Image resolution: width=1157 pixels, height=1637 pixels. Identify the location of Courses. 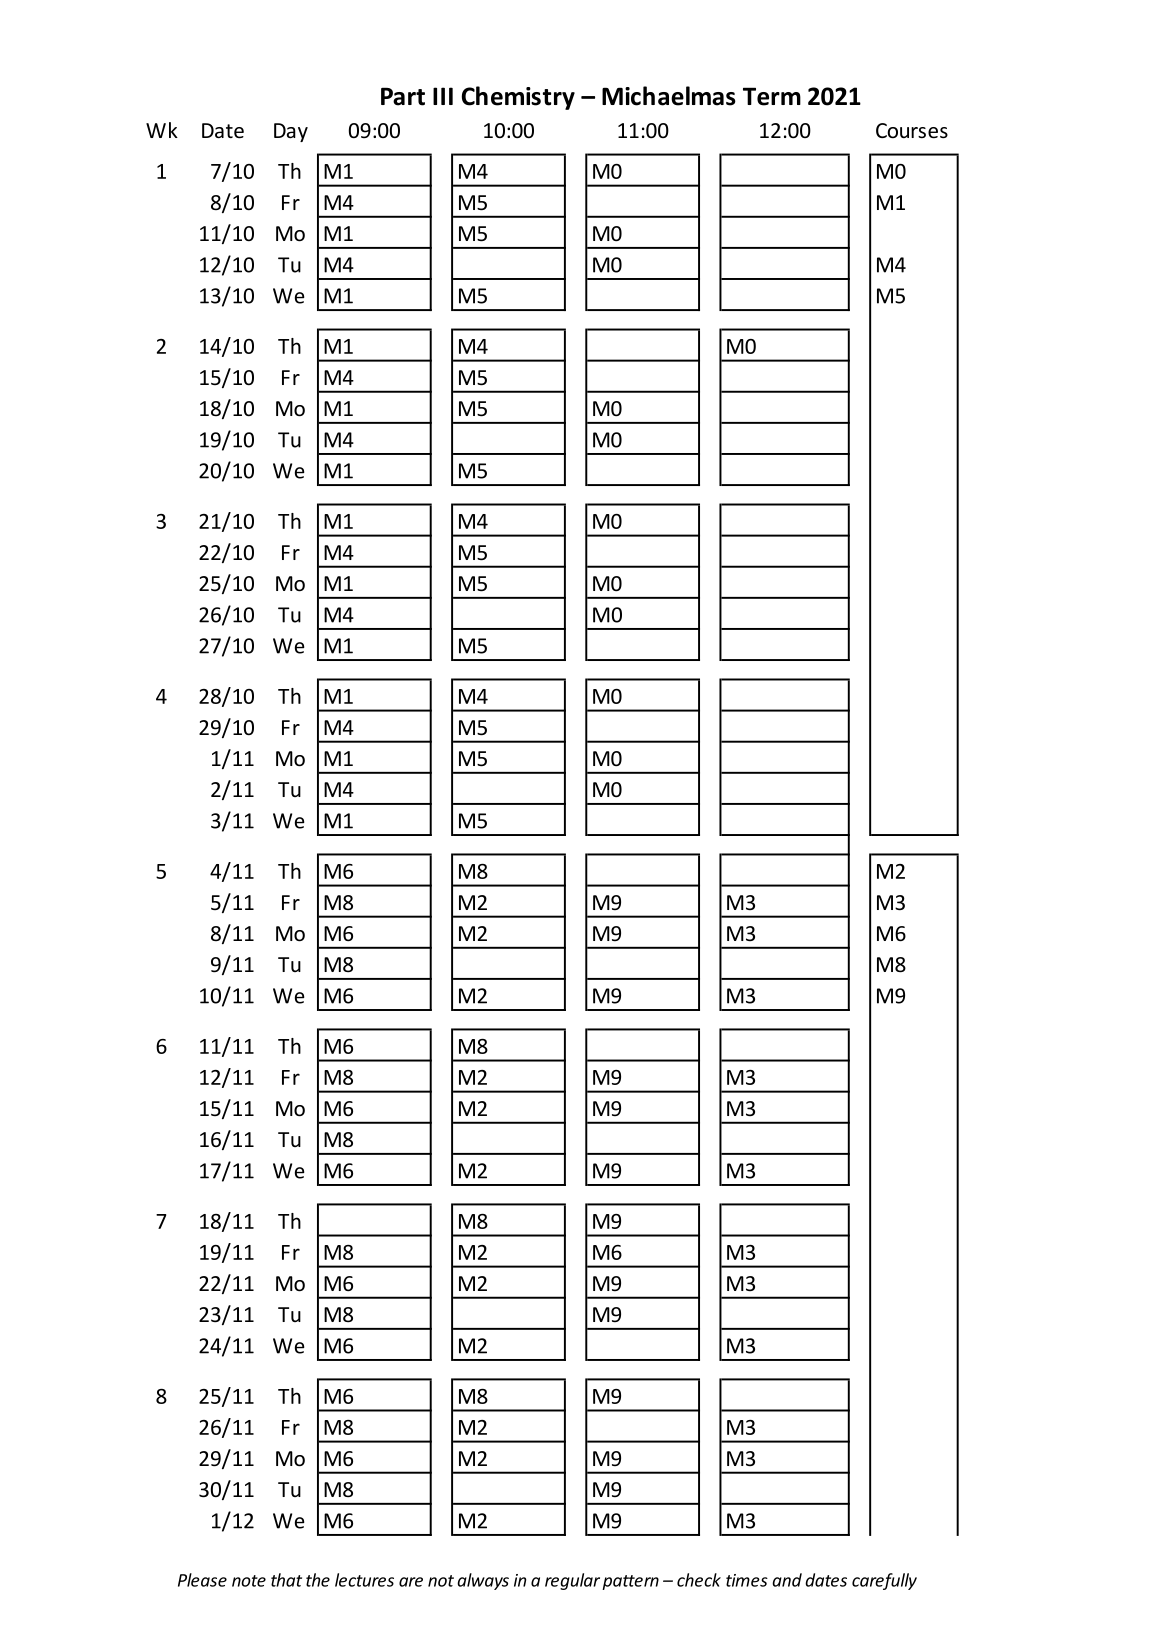
(912, 131).
